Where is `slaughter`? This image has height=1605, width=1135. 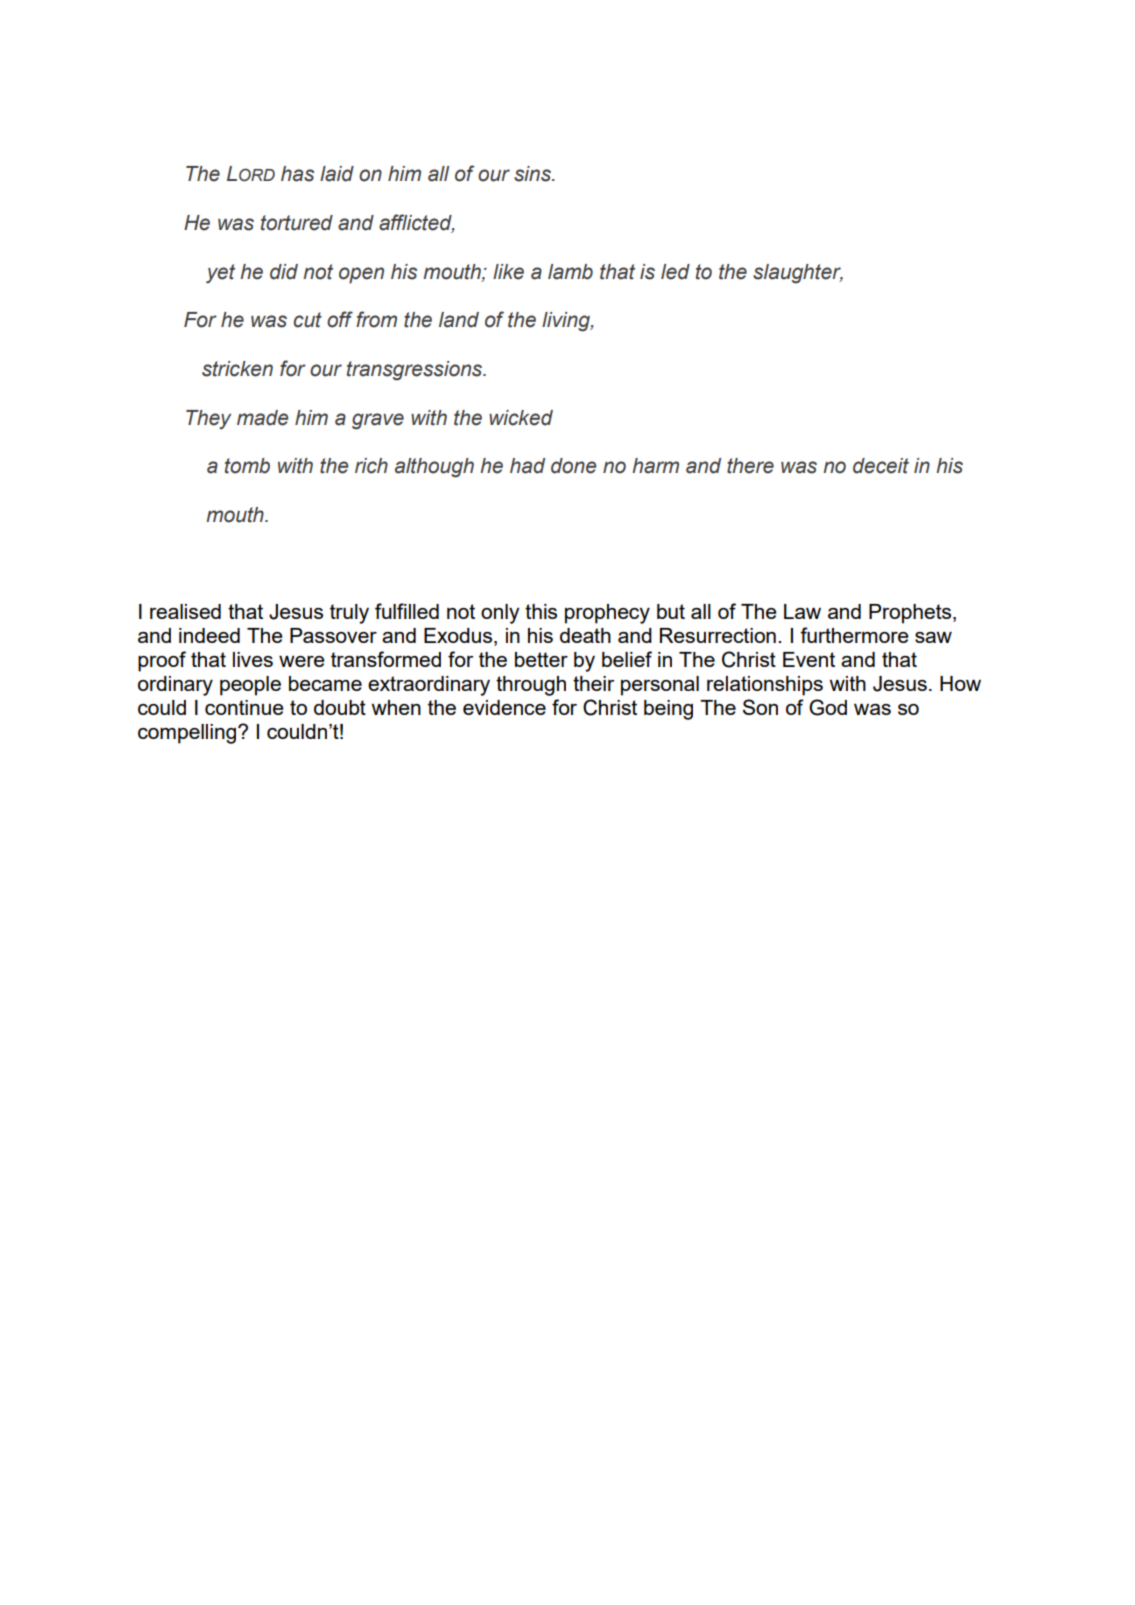
slaughter is located at coordinates (798, 274).
